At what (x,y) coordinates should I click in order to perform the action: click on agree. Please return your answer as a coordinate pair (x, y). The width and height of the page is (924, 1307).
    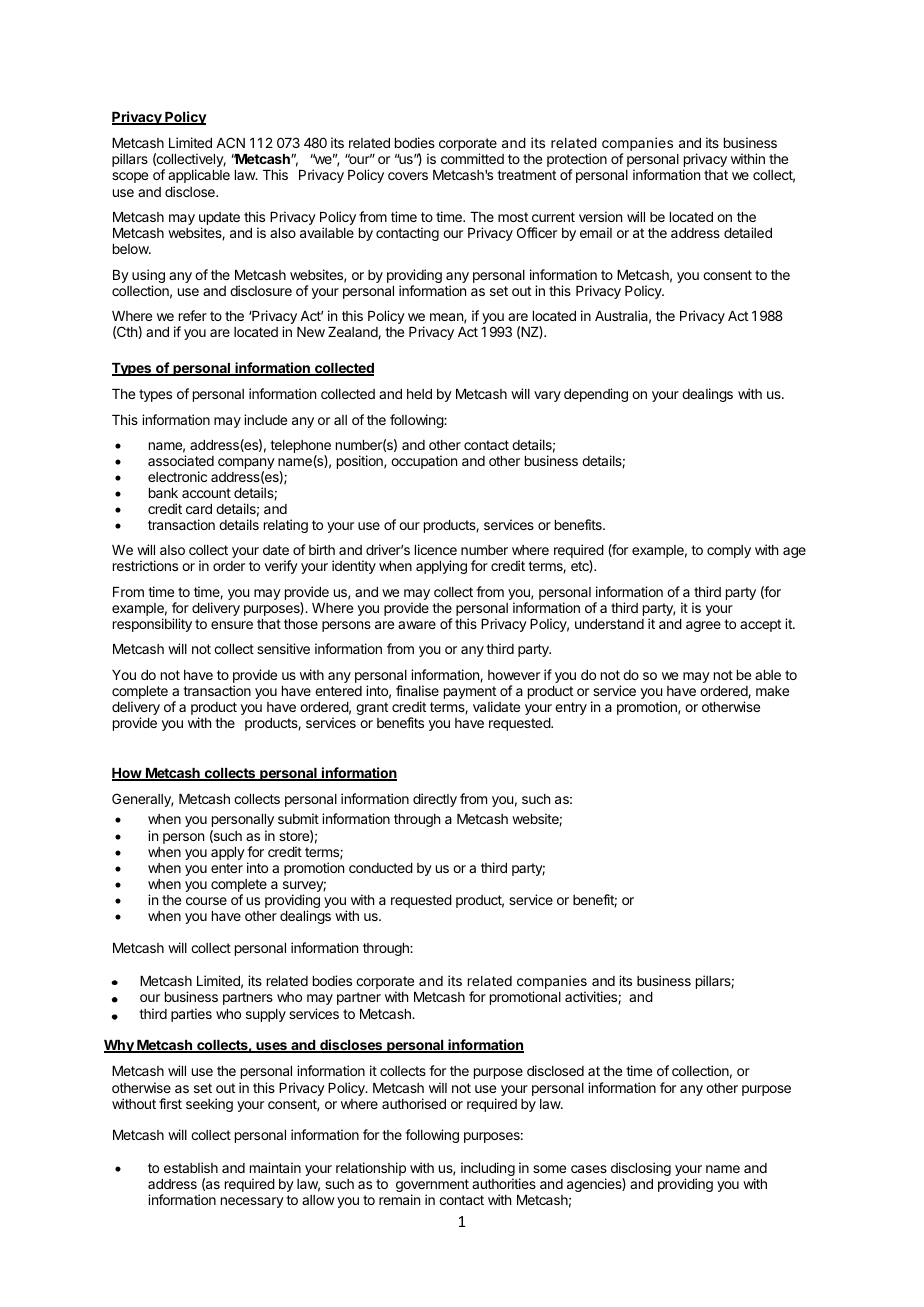
    Looking at the image, I should click on (703, 626).
